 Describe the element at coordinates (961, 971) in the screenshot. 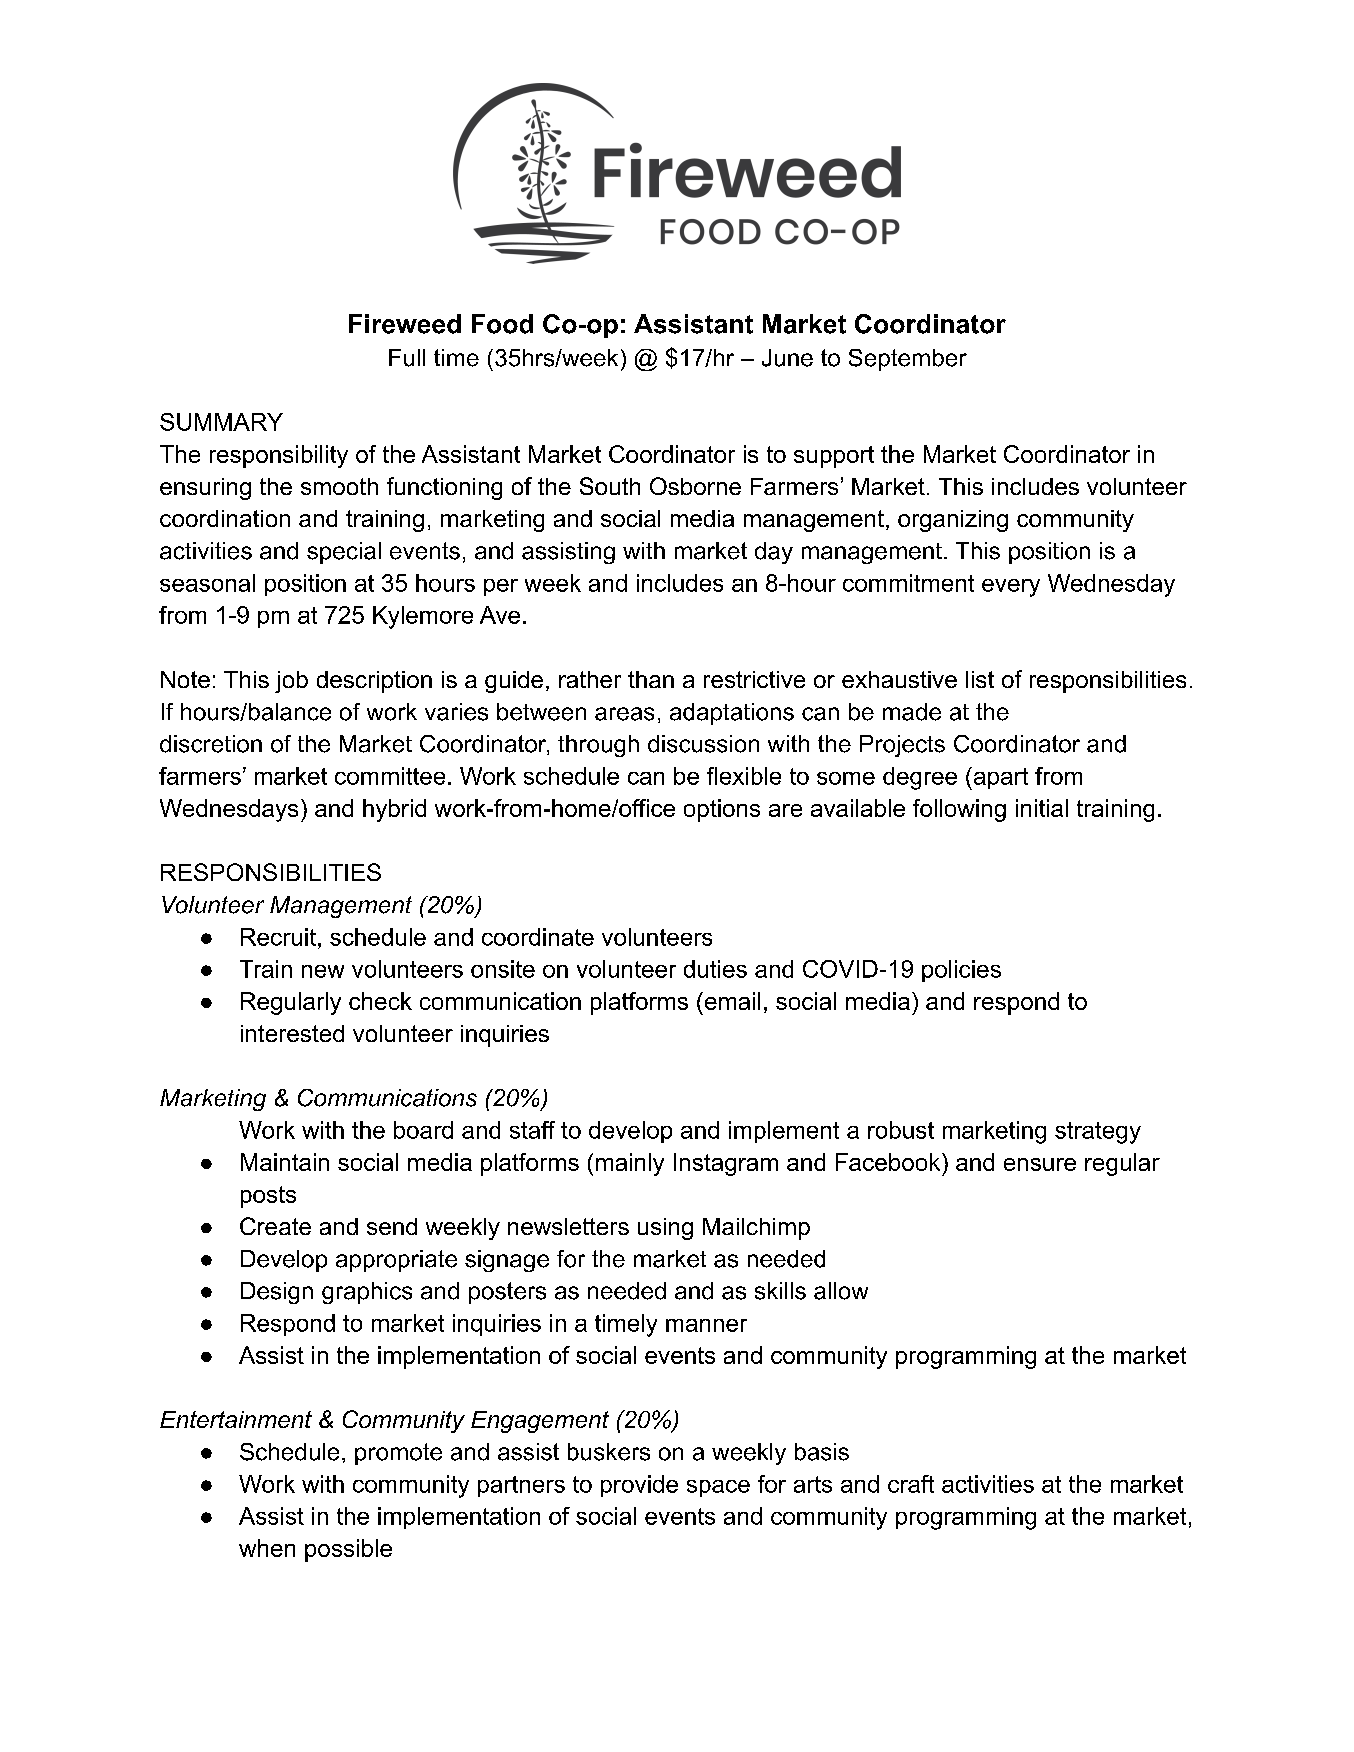

I see `policies` at that location.
